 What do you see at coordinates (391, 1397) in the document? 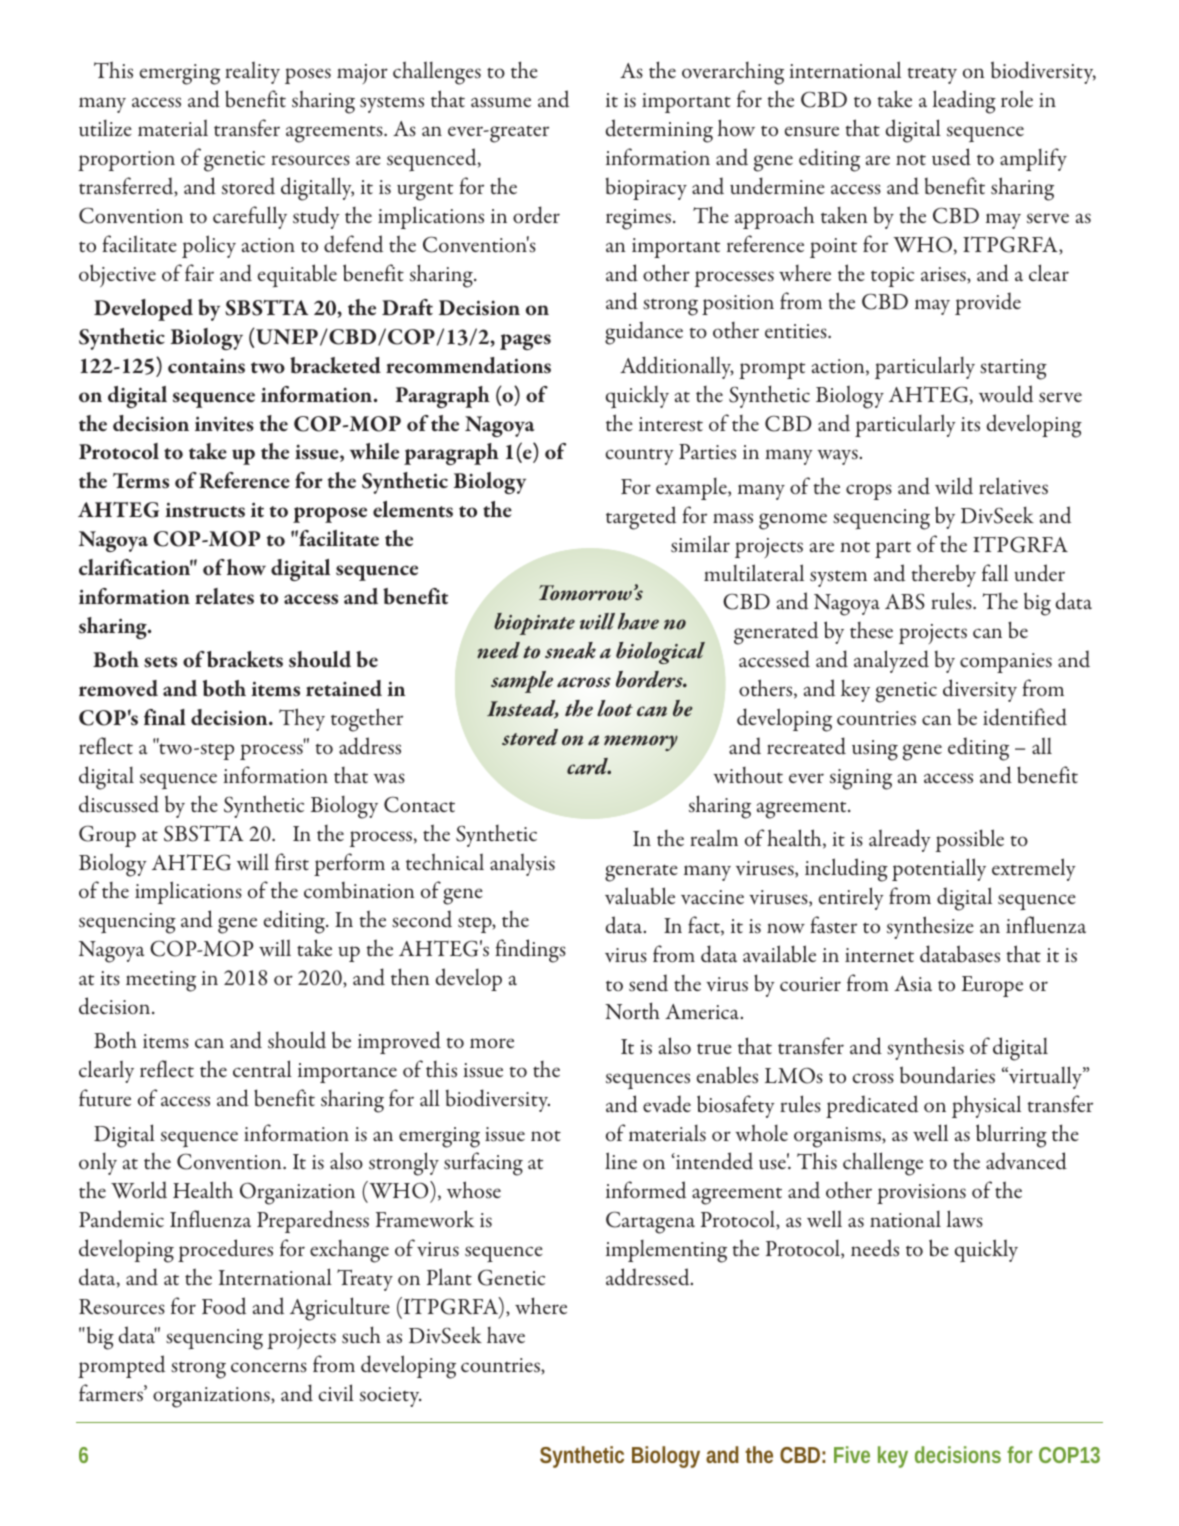
I see `society` at bounding box center [391, 1397].
